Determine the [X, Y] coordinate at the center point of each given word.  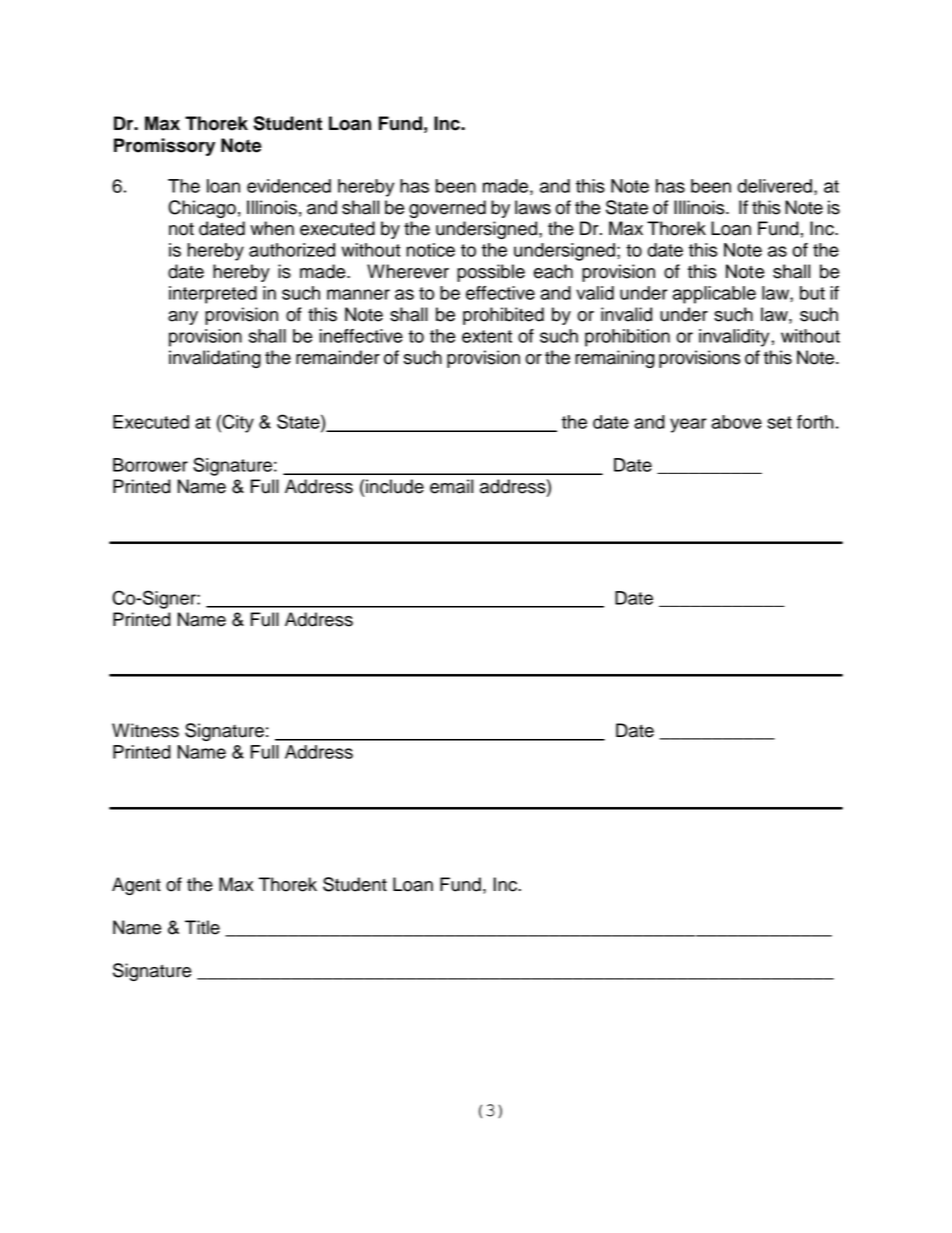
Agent [136, 886]
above [737, 422]
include [395, 486]
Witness [145, 730]
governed [447, 209]
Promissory [164, 147]
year [688, 425]
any [183, 318]
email [451, 486]
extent [487, 336]
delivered [774, 186]
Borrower [150, 465]
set [779, 422]
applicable [714, 295]
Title [202, 927]
